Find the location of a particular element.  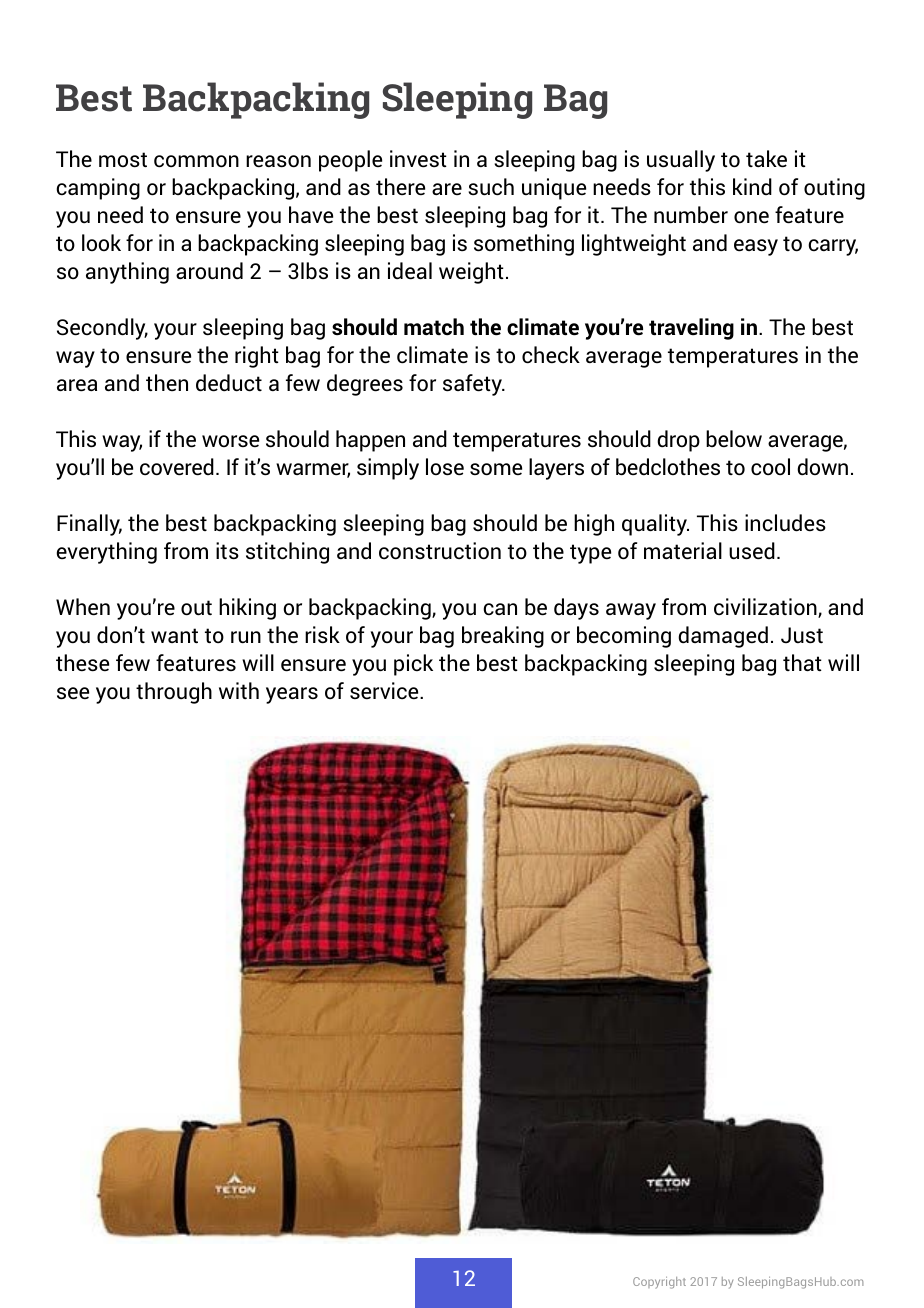

Finally is located at coordinates (89, 525).
